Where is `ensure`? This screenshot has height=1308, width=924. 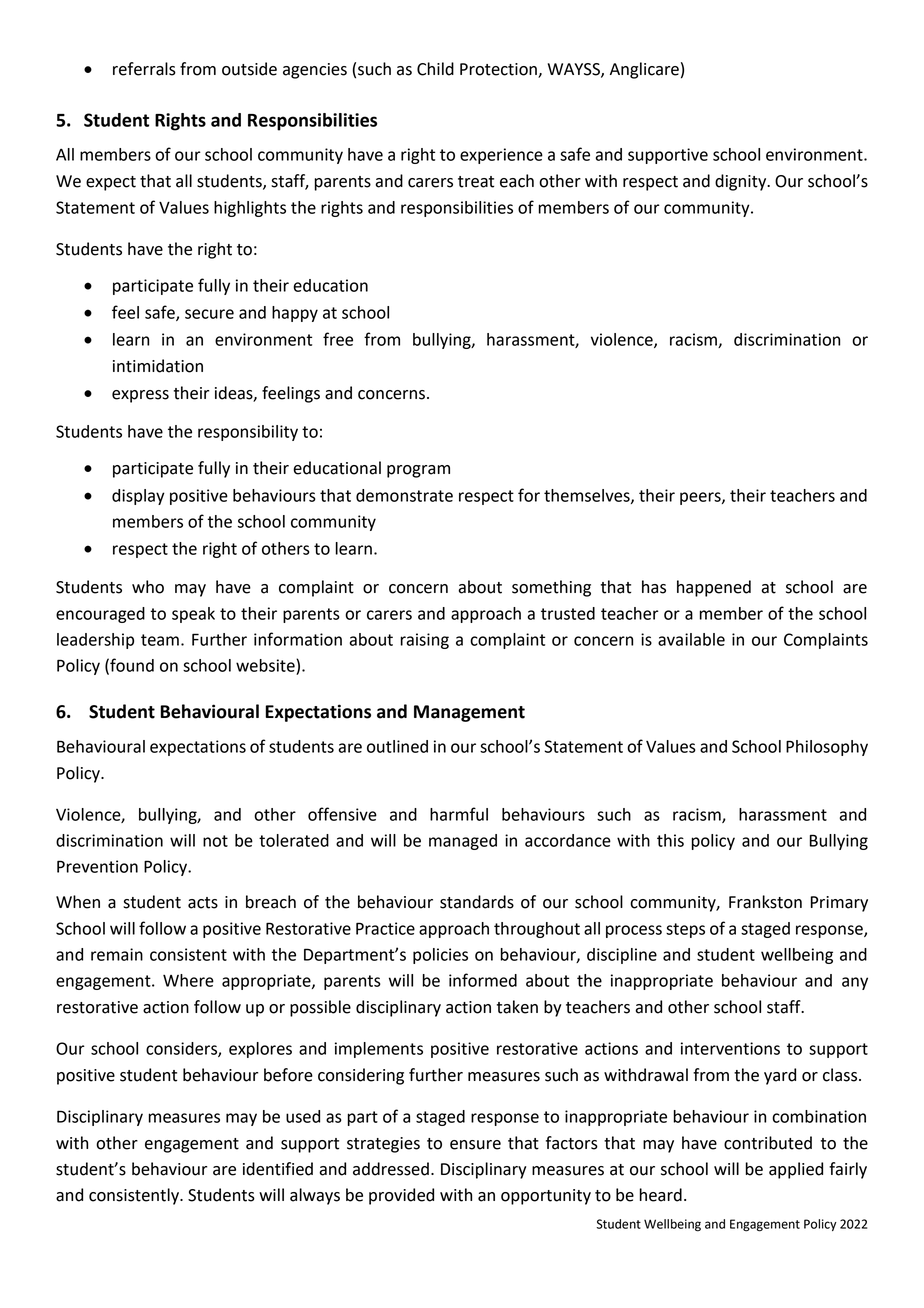 ensure is located at coordinates (475, 1145).
